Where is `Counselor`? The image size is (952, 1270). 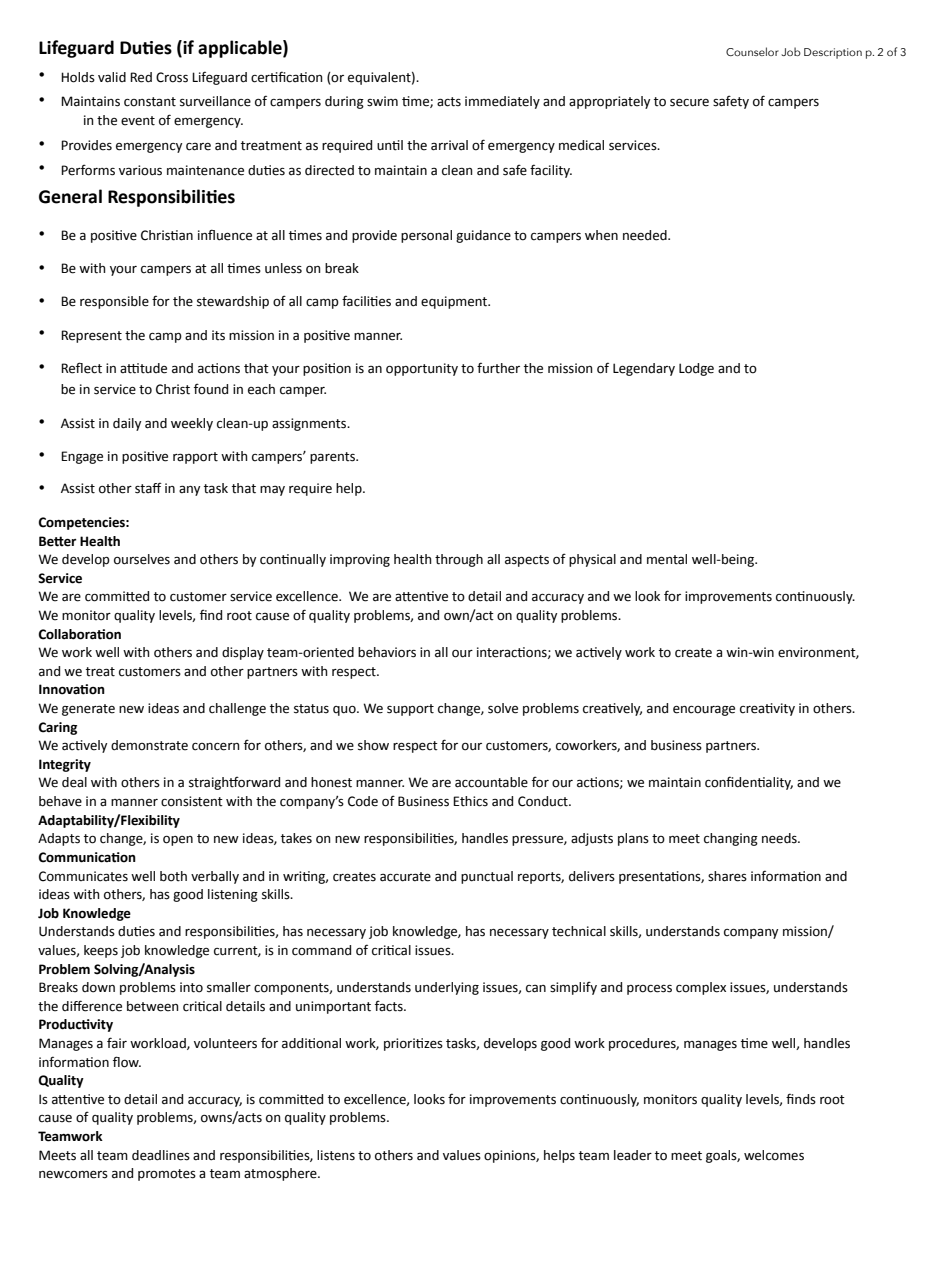
Counselor is located at coordinates (752, 51).
